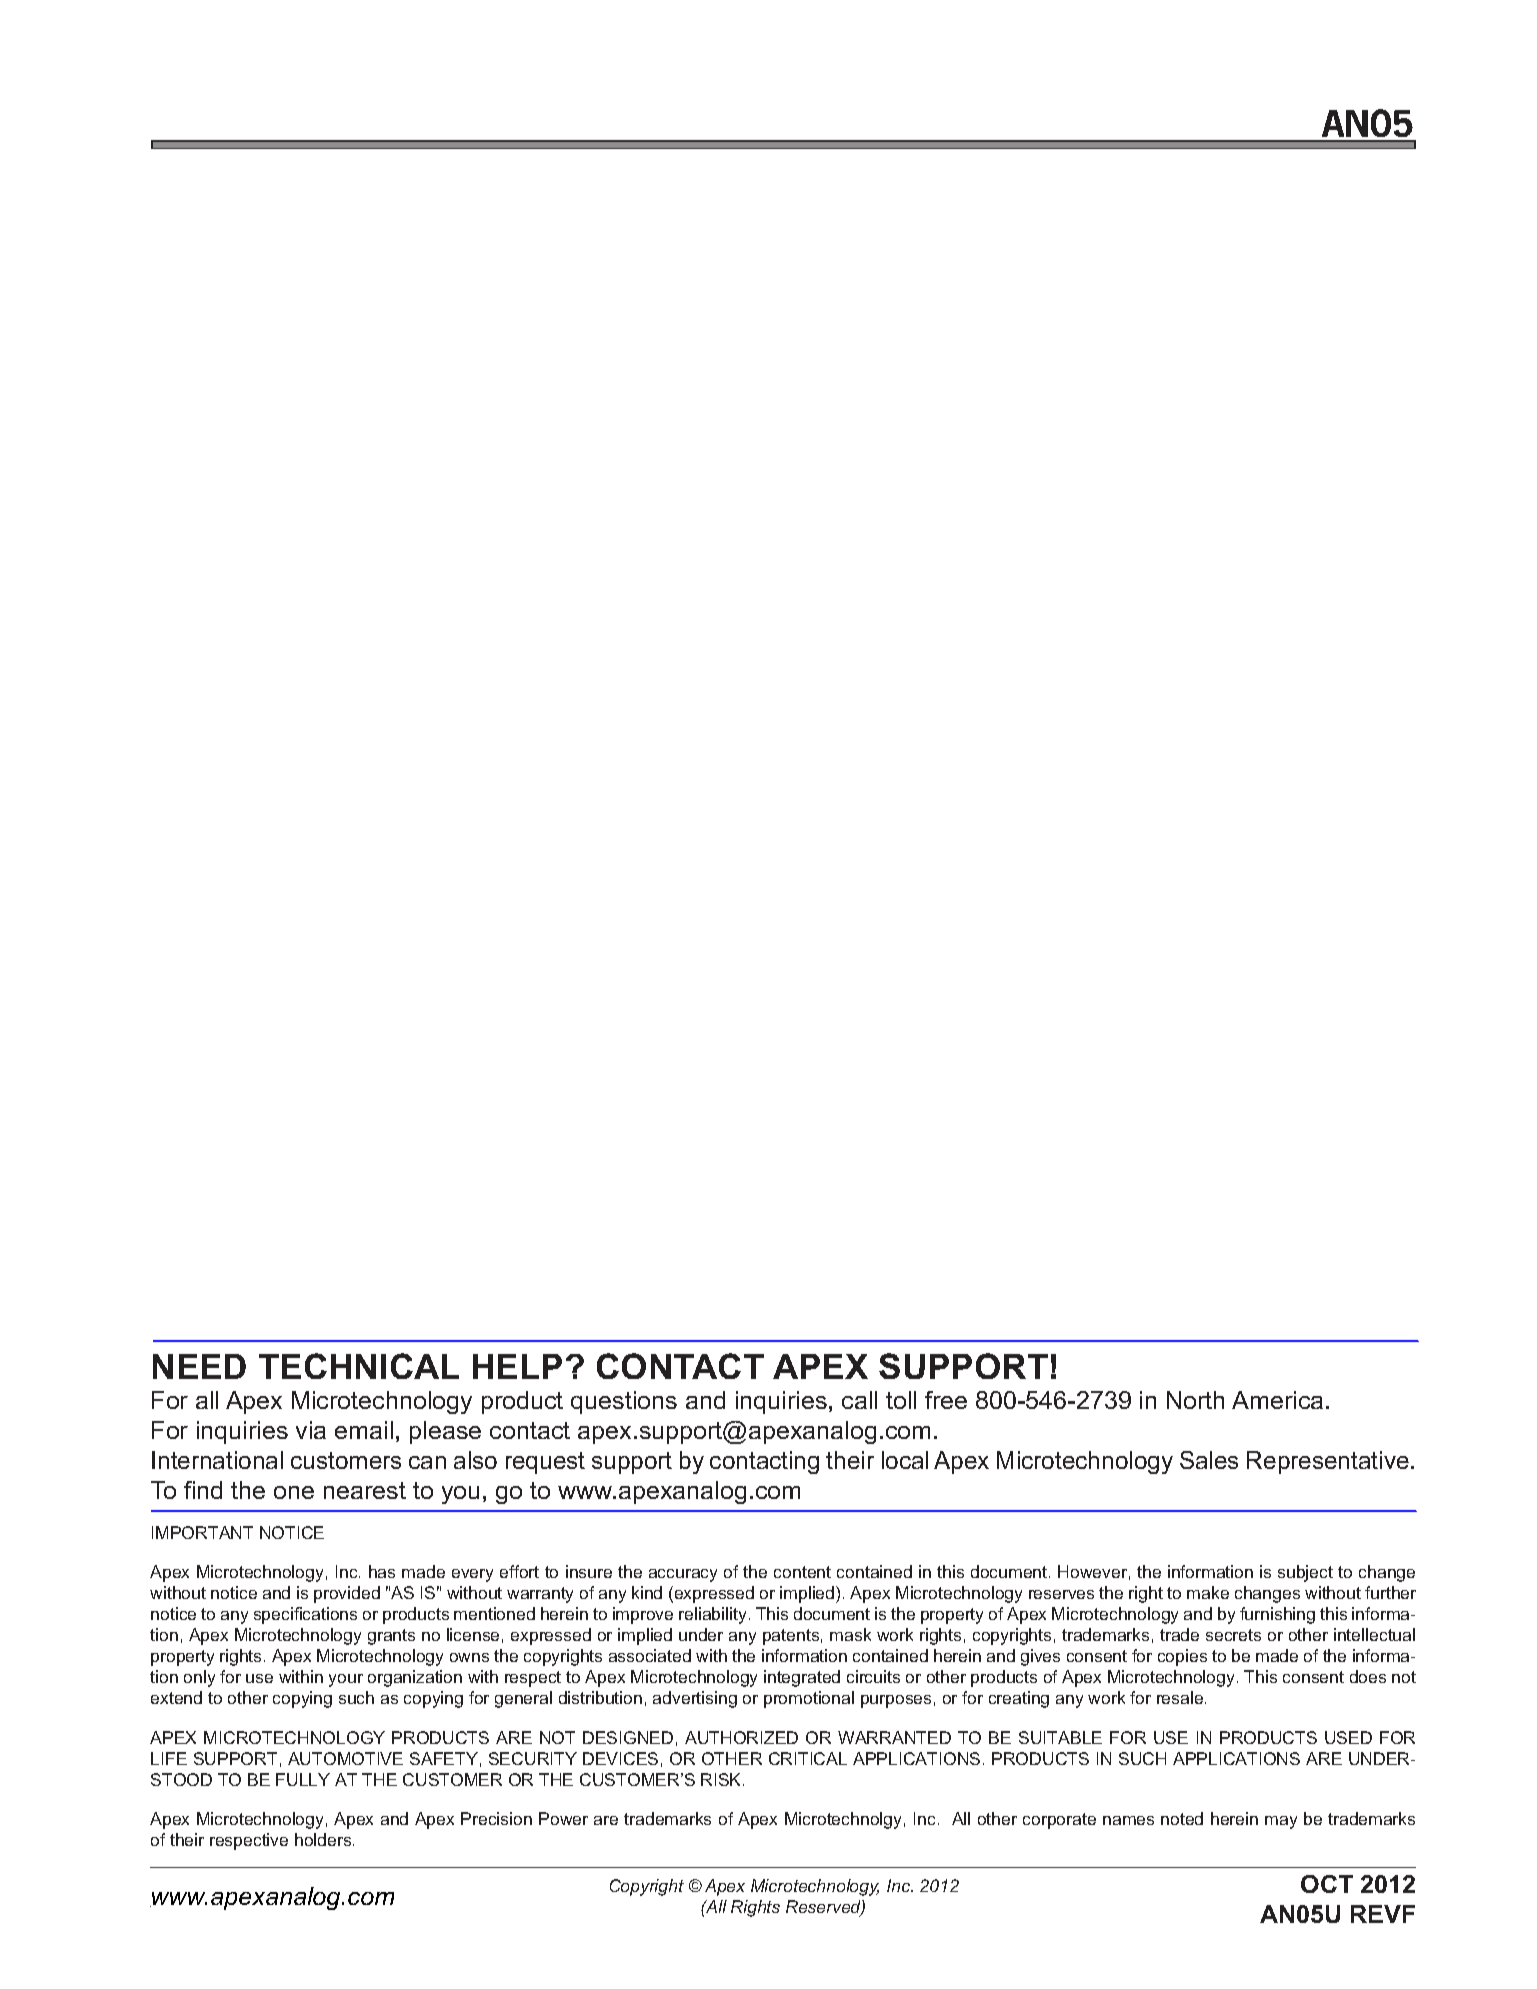 This image has height=1989, width=1537. What do you see at coordinates (563, 1818) in the image?
I see `Power` at bounding box center [563, 1818].
